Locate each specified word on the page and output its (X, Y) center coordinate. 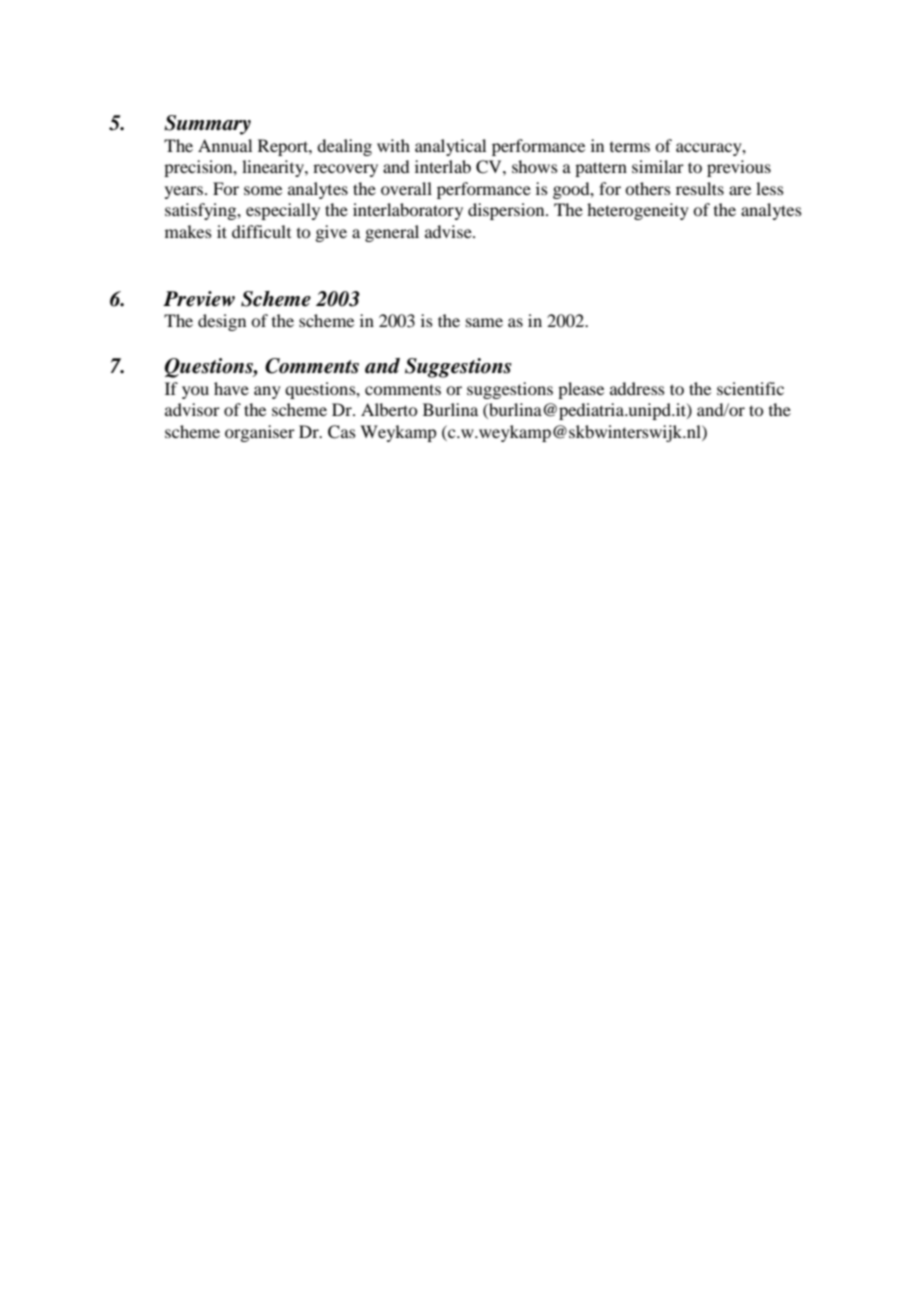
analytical (450, 147)
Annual (225, 145)
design (222, 322)
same (484, 322)
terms (630, 147)
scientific (750, 388)
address (637, 388)
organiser (260, 433)
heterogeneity (638, 211)
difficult (261, 231)
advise (449, 231)
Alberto (389, 409)
